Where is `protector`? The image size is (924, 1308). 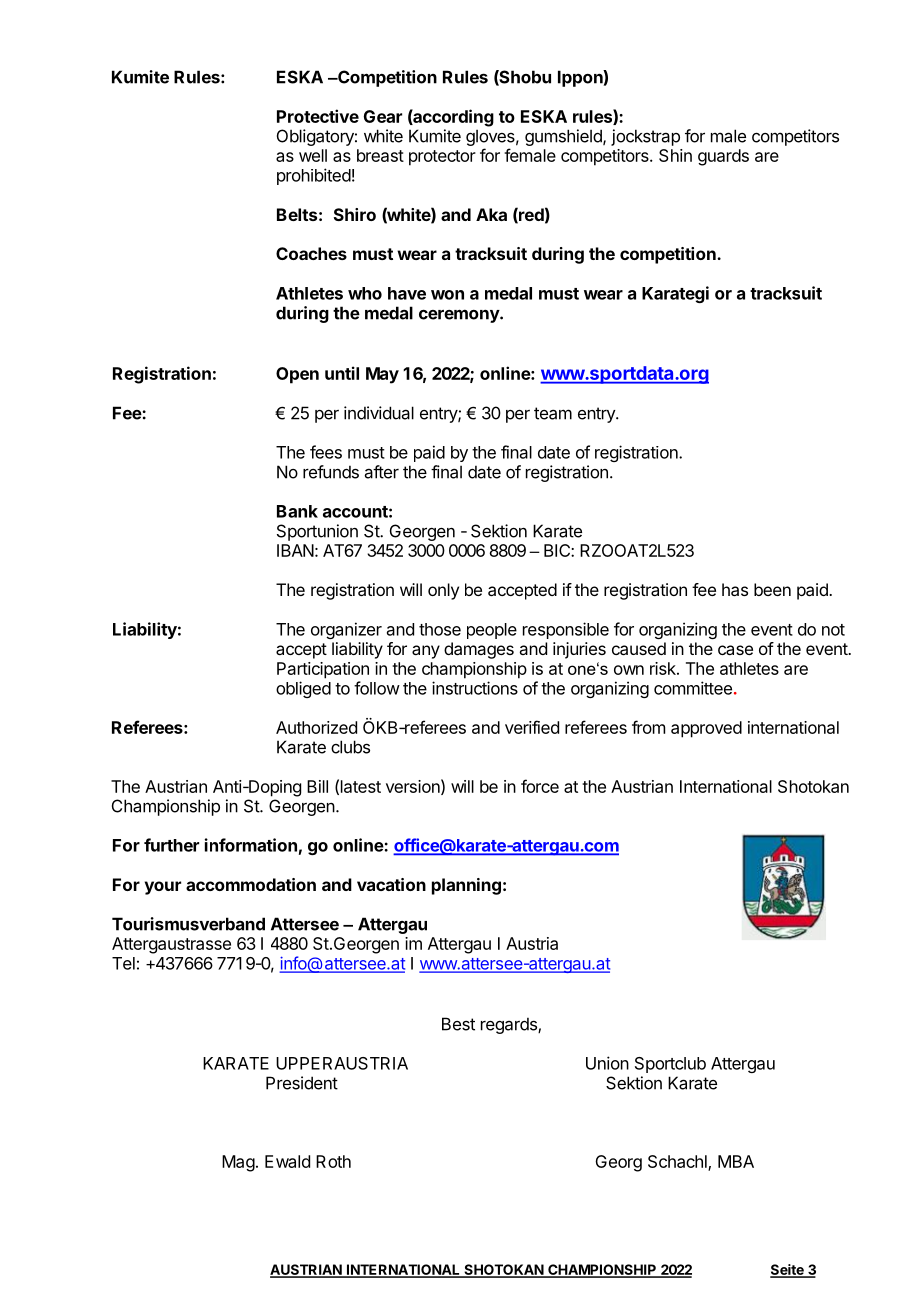 protector is located at coordinates (442, 158).
